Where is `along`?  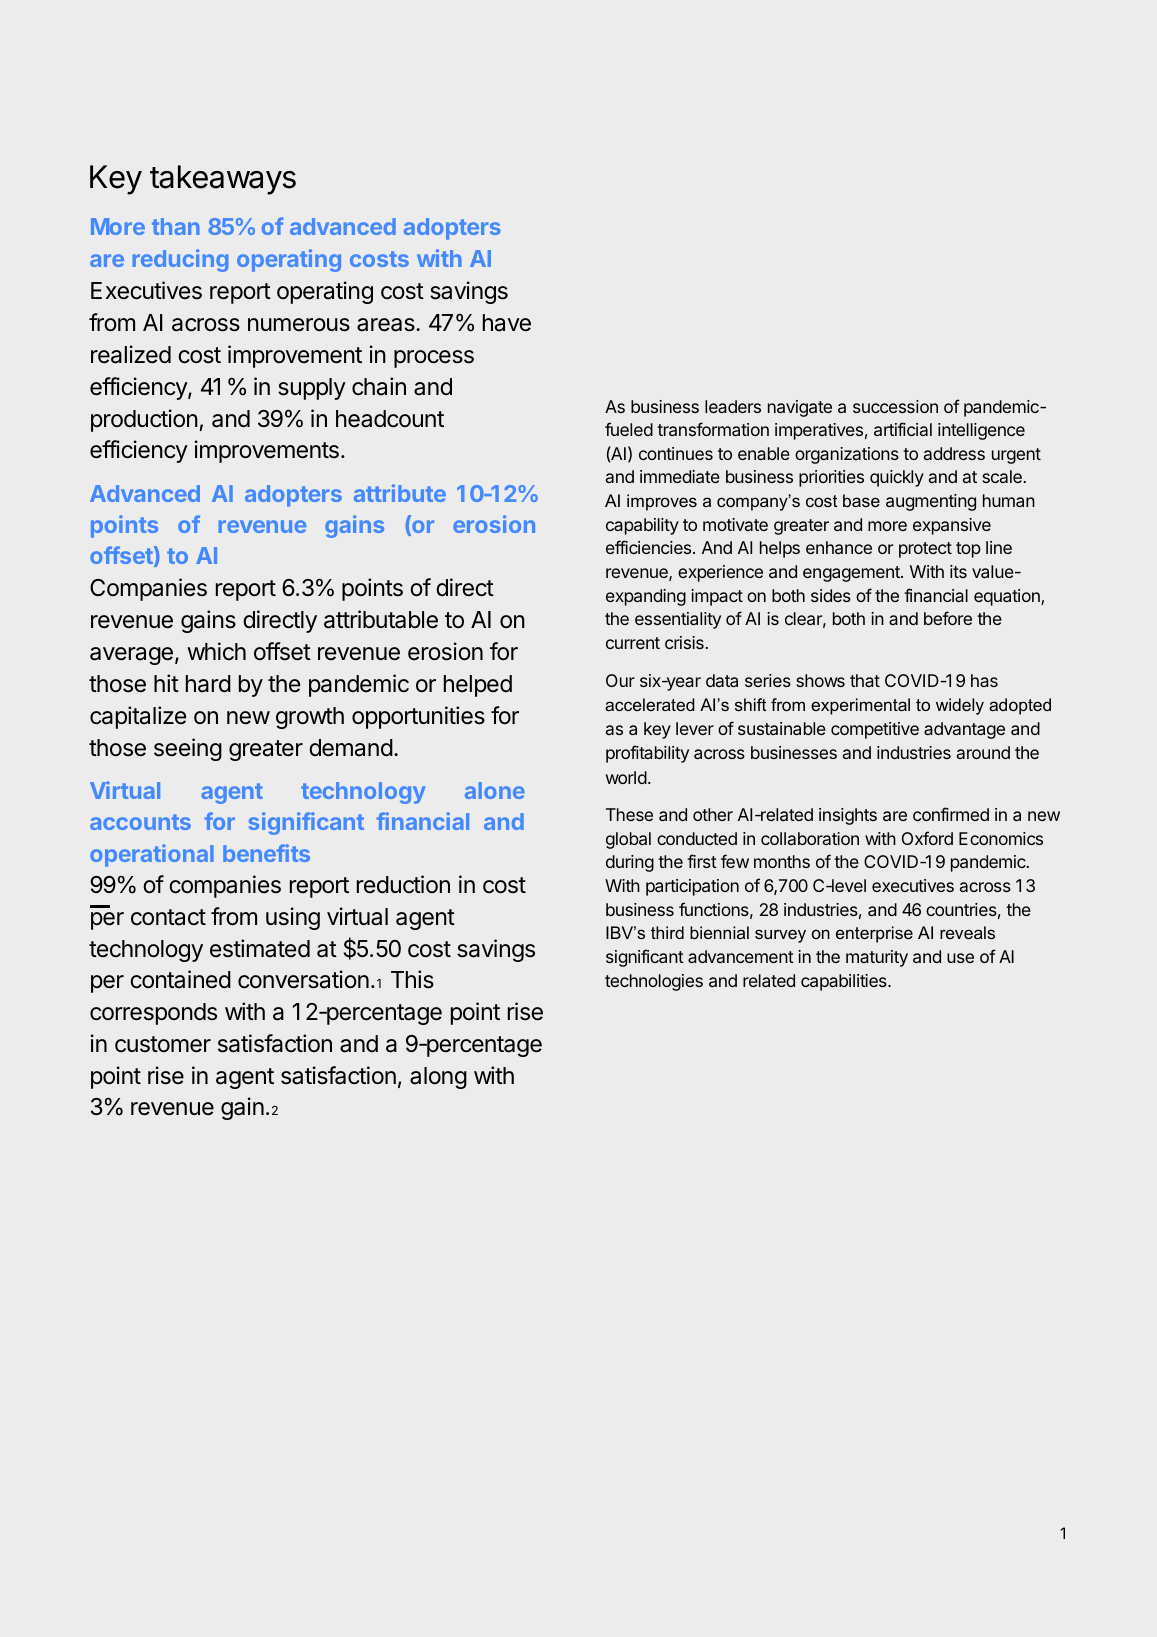
along is located at coordinates (438, 1078).
